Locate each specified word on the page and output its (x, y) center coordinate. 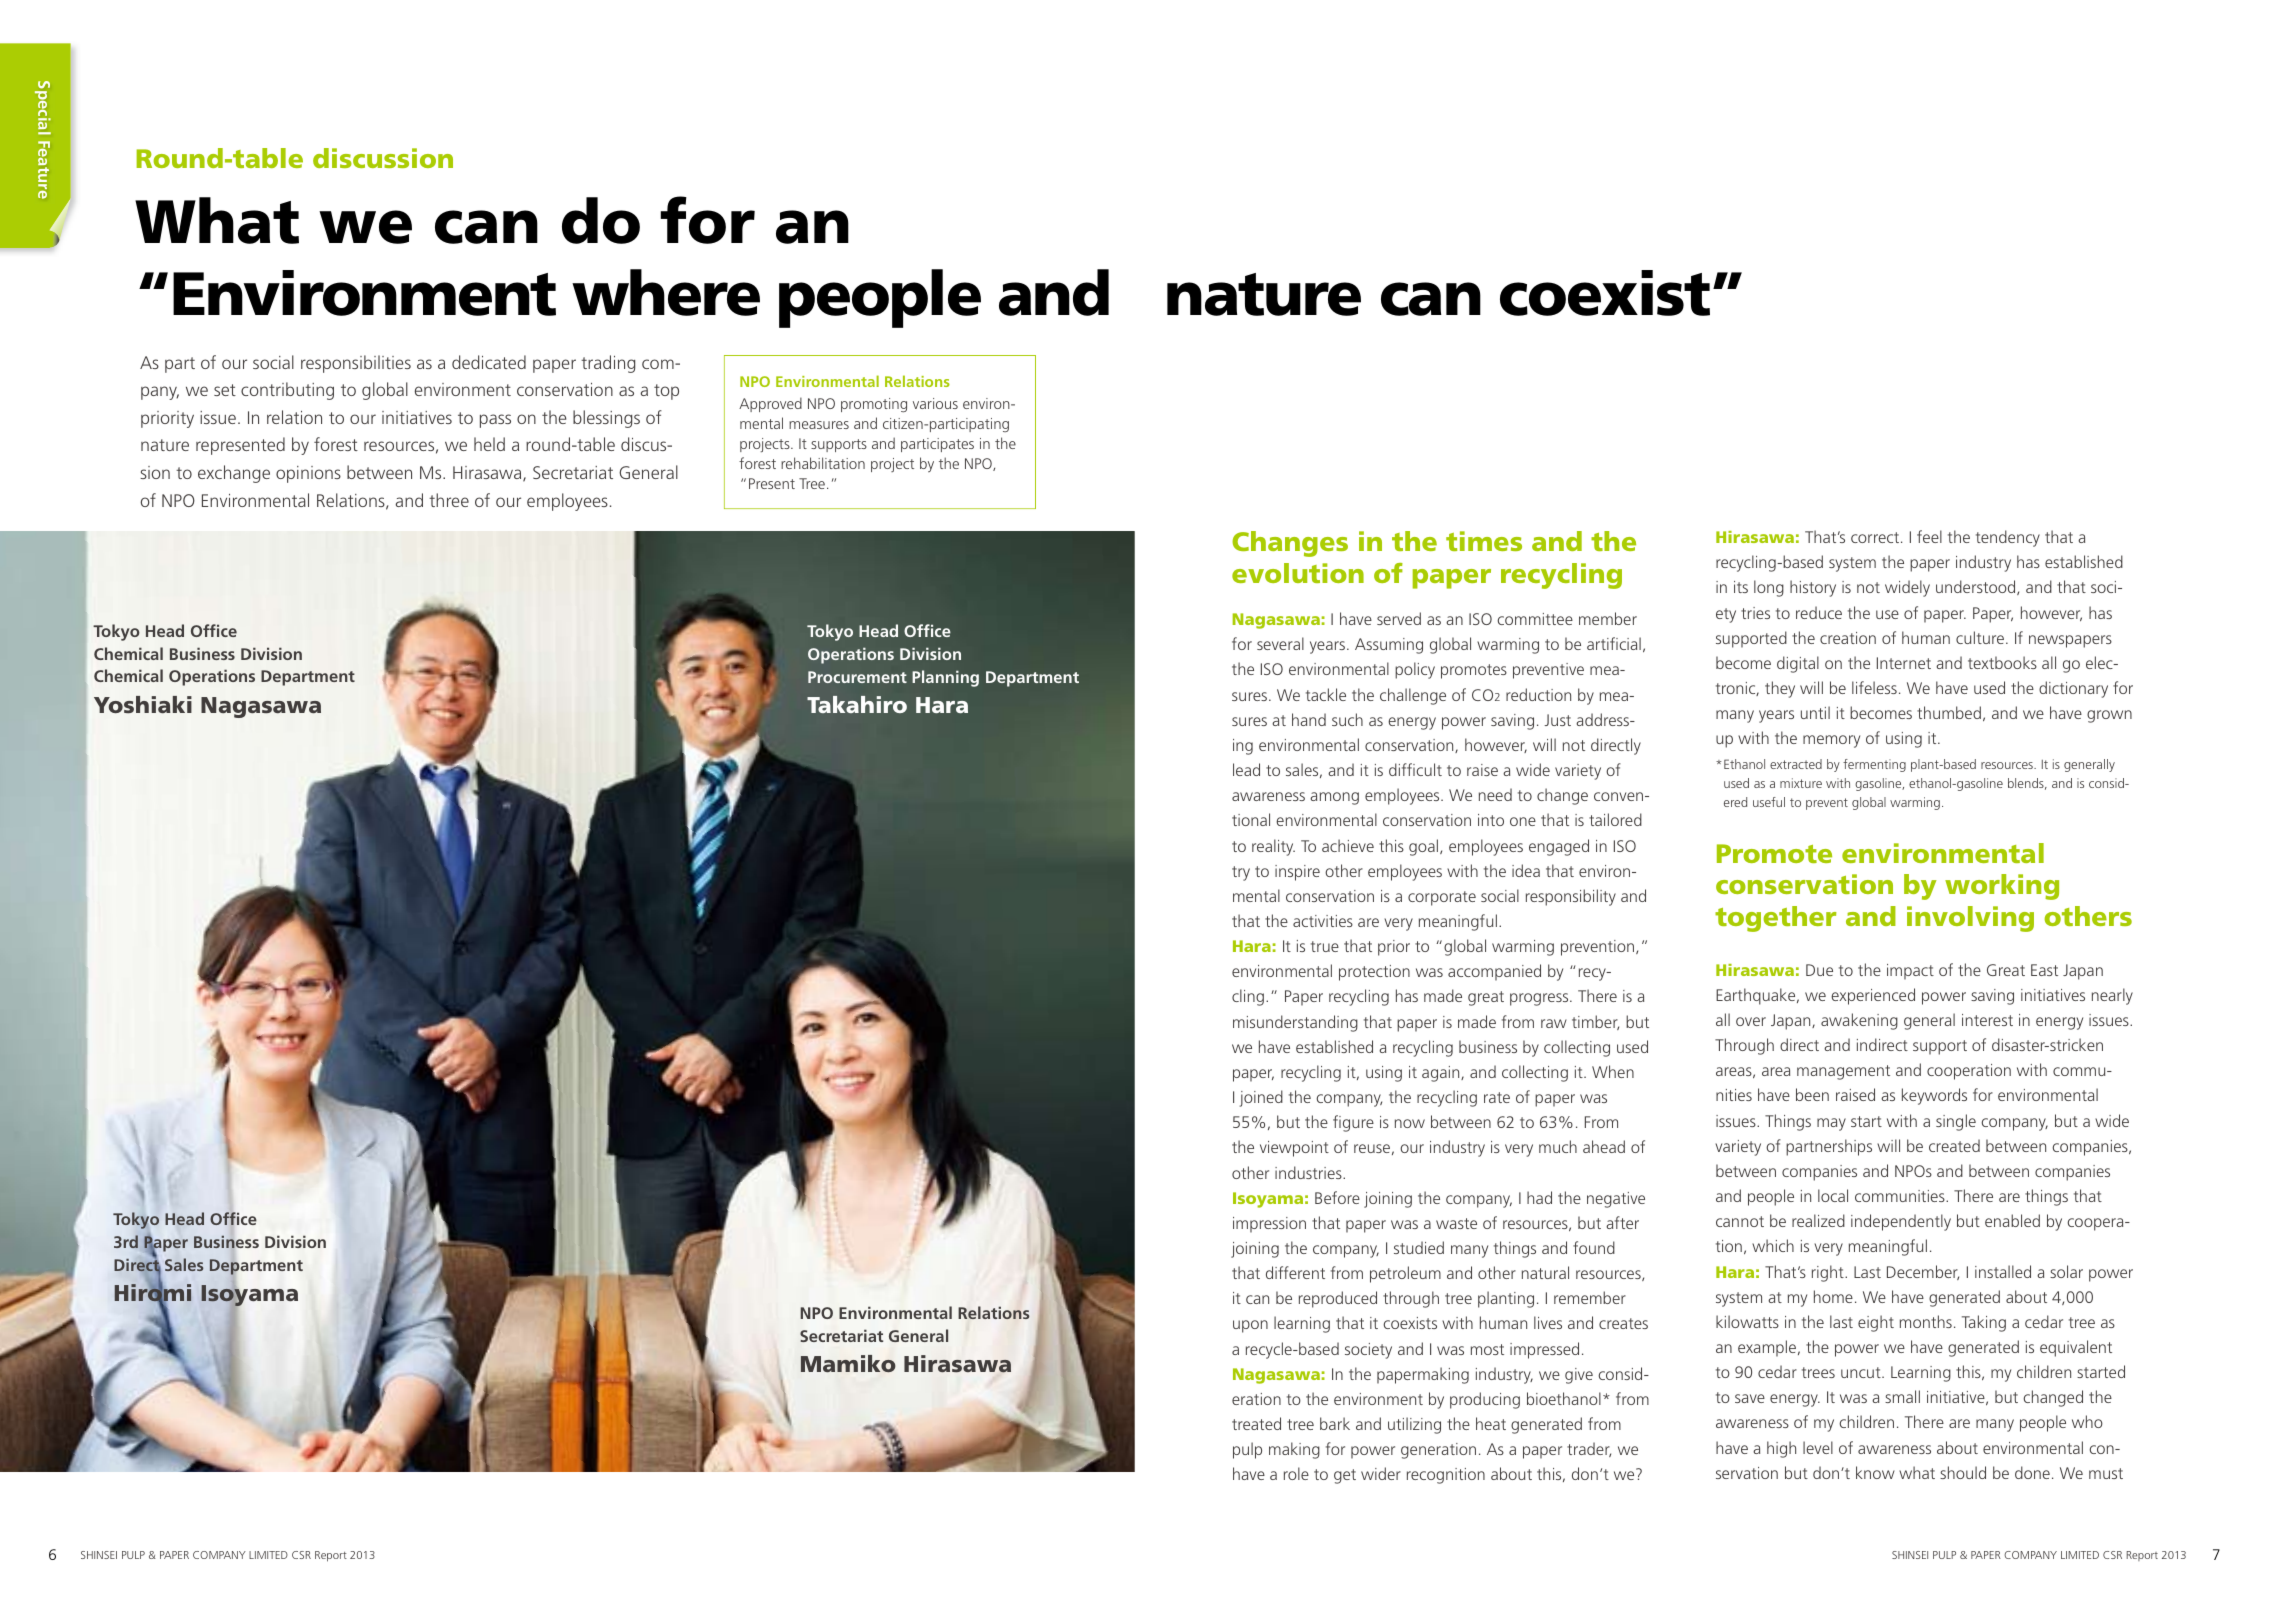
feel (1929, 536)
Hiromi (153, 1293)
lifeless (1874, 687)
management (1843, 1072)
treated (1256, 1423)
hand (1309, 719)
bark (1335, 1423)
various (935, 403)
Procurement (857, 677)
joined (1261, 1098)
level (1818, 1447)
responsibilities (356, 364)
